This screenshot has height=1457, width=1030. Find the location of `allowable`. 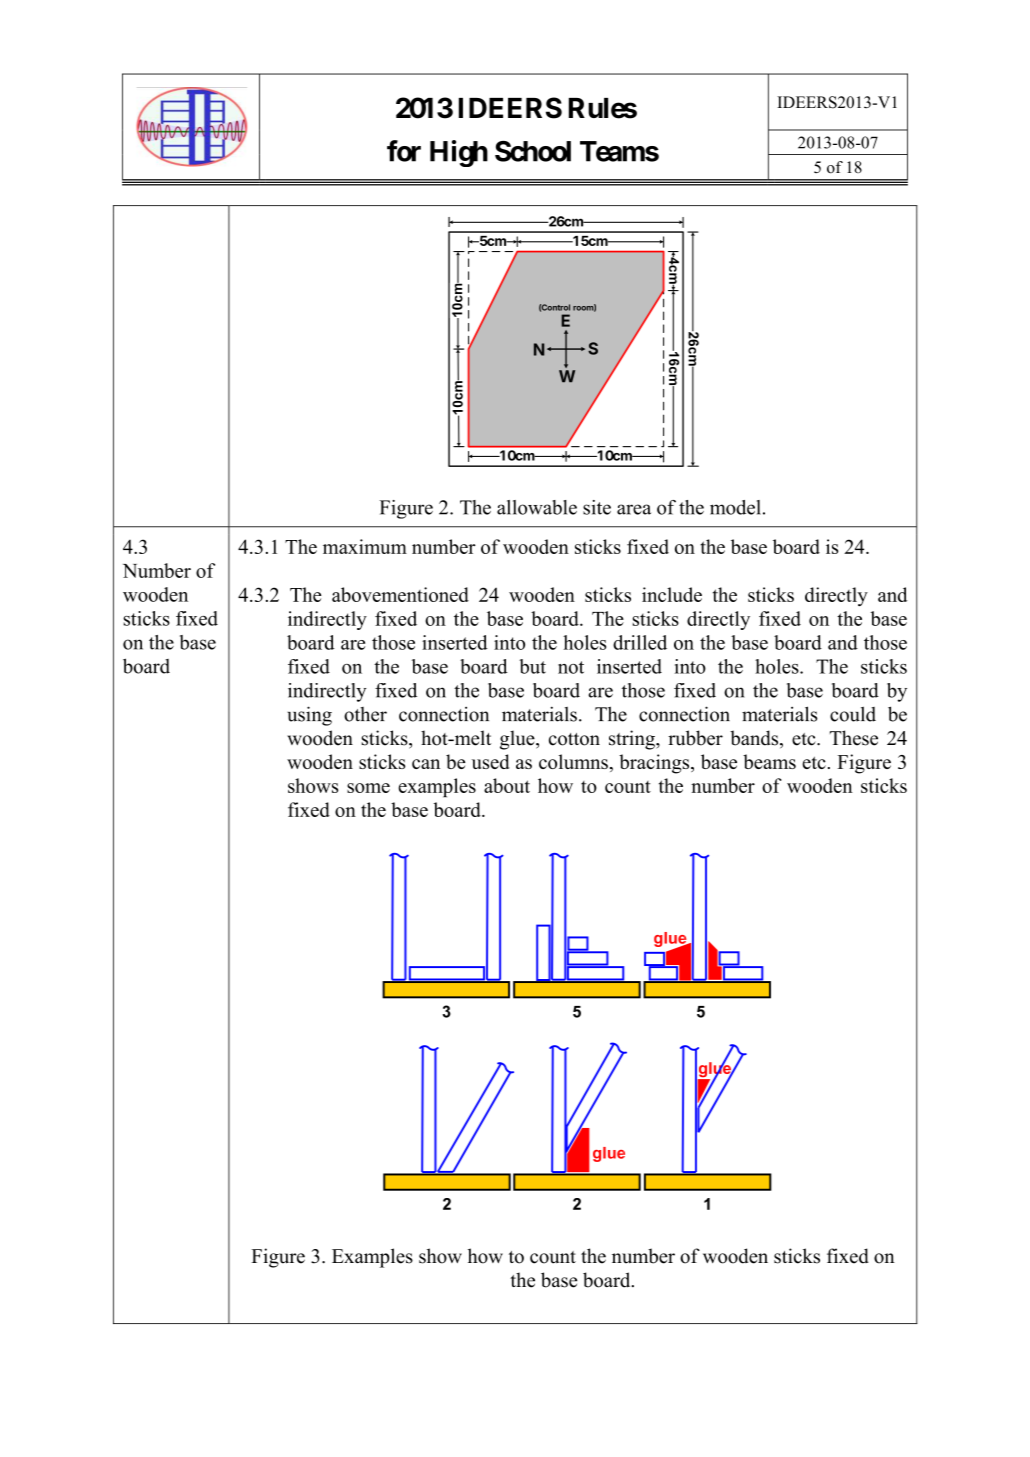

allowable is located at coordinates (537, 507).
